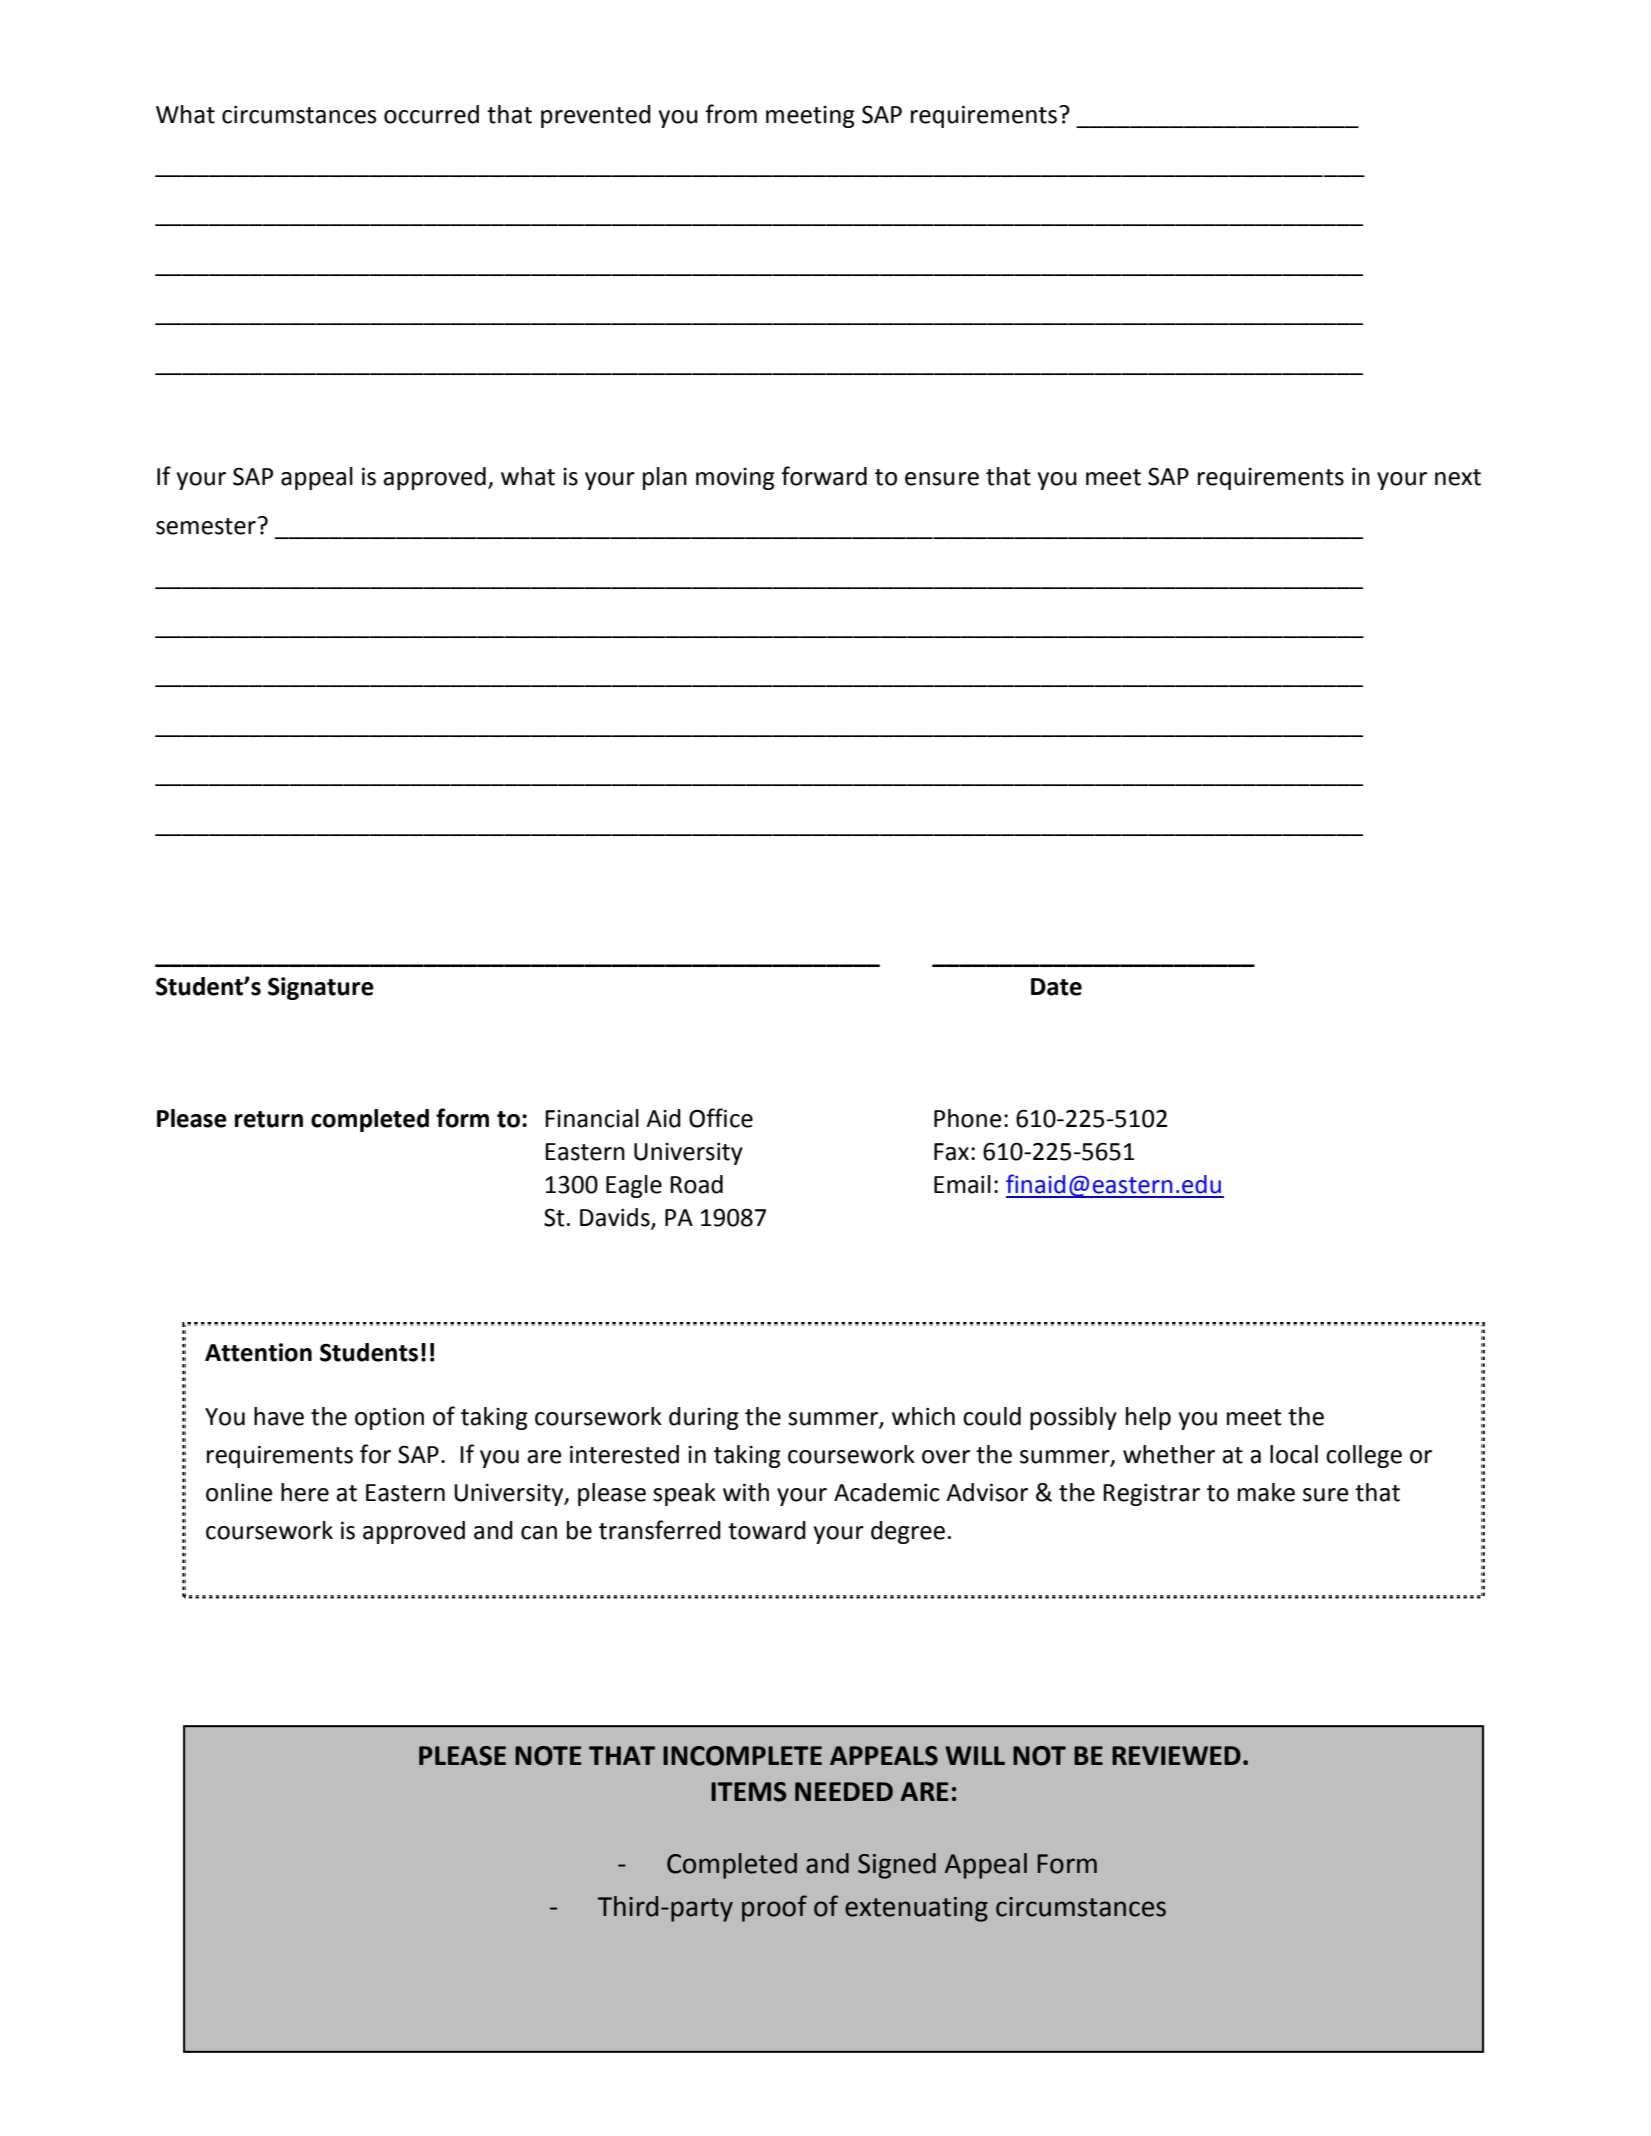 Image resolution: width=1651 pixels, height=2136 pixels. I want to click on Signed, so click(897, 1866).
